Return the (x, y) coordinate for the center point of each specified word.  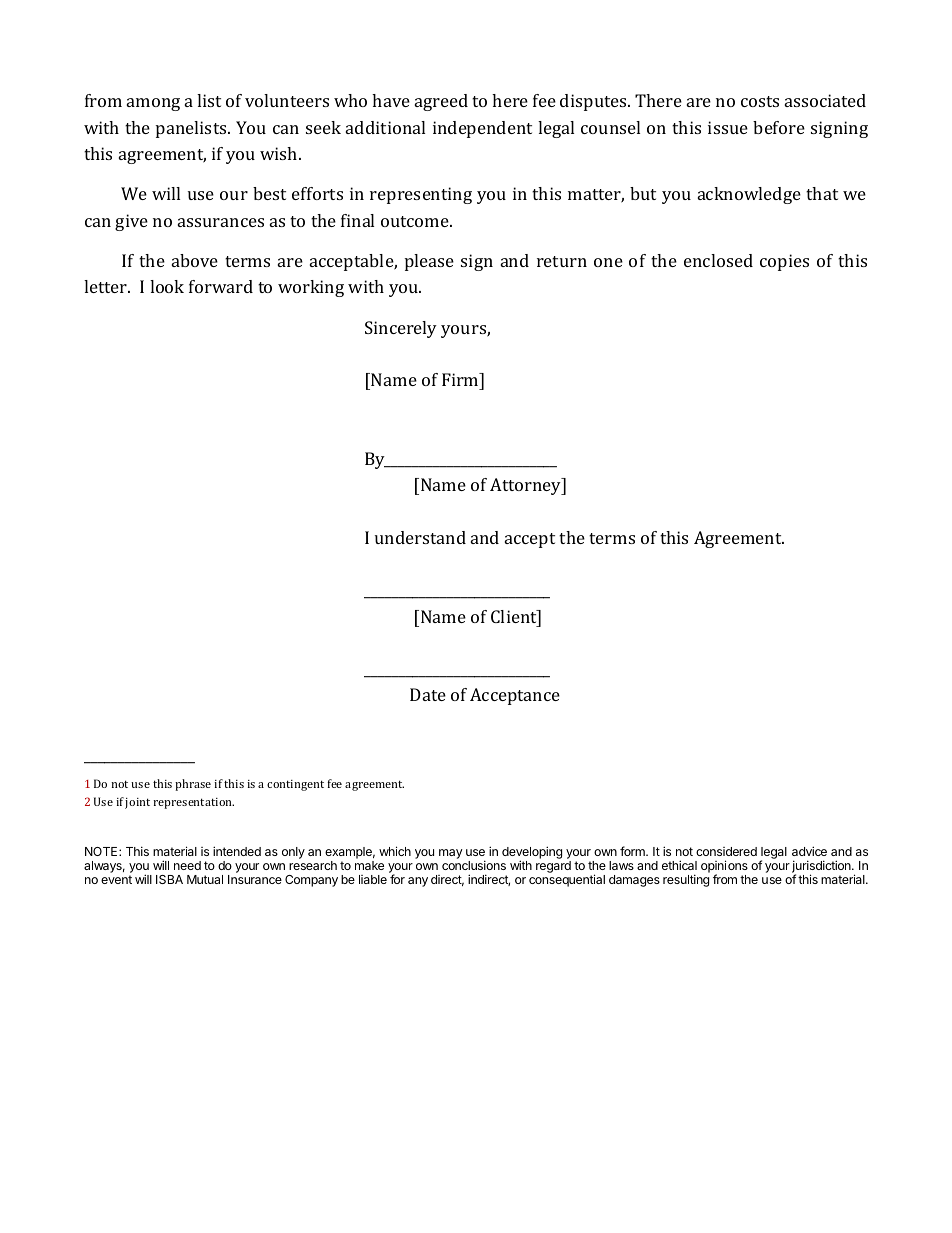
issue (728, 127)
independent (482, 129)
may (451, 854)
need (187, 865)
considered (726, 851)
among (153, 104)
